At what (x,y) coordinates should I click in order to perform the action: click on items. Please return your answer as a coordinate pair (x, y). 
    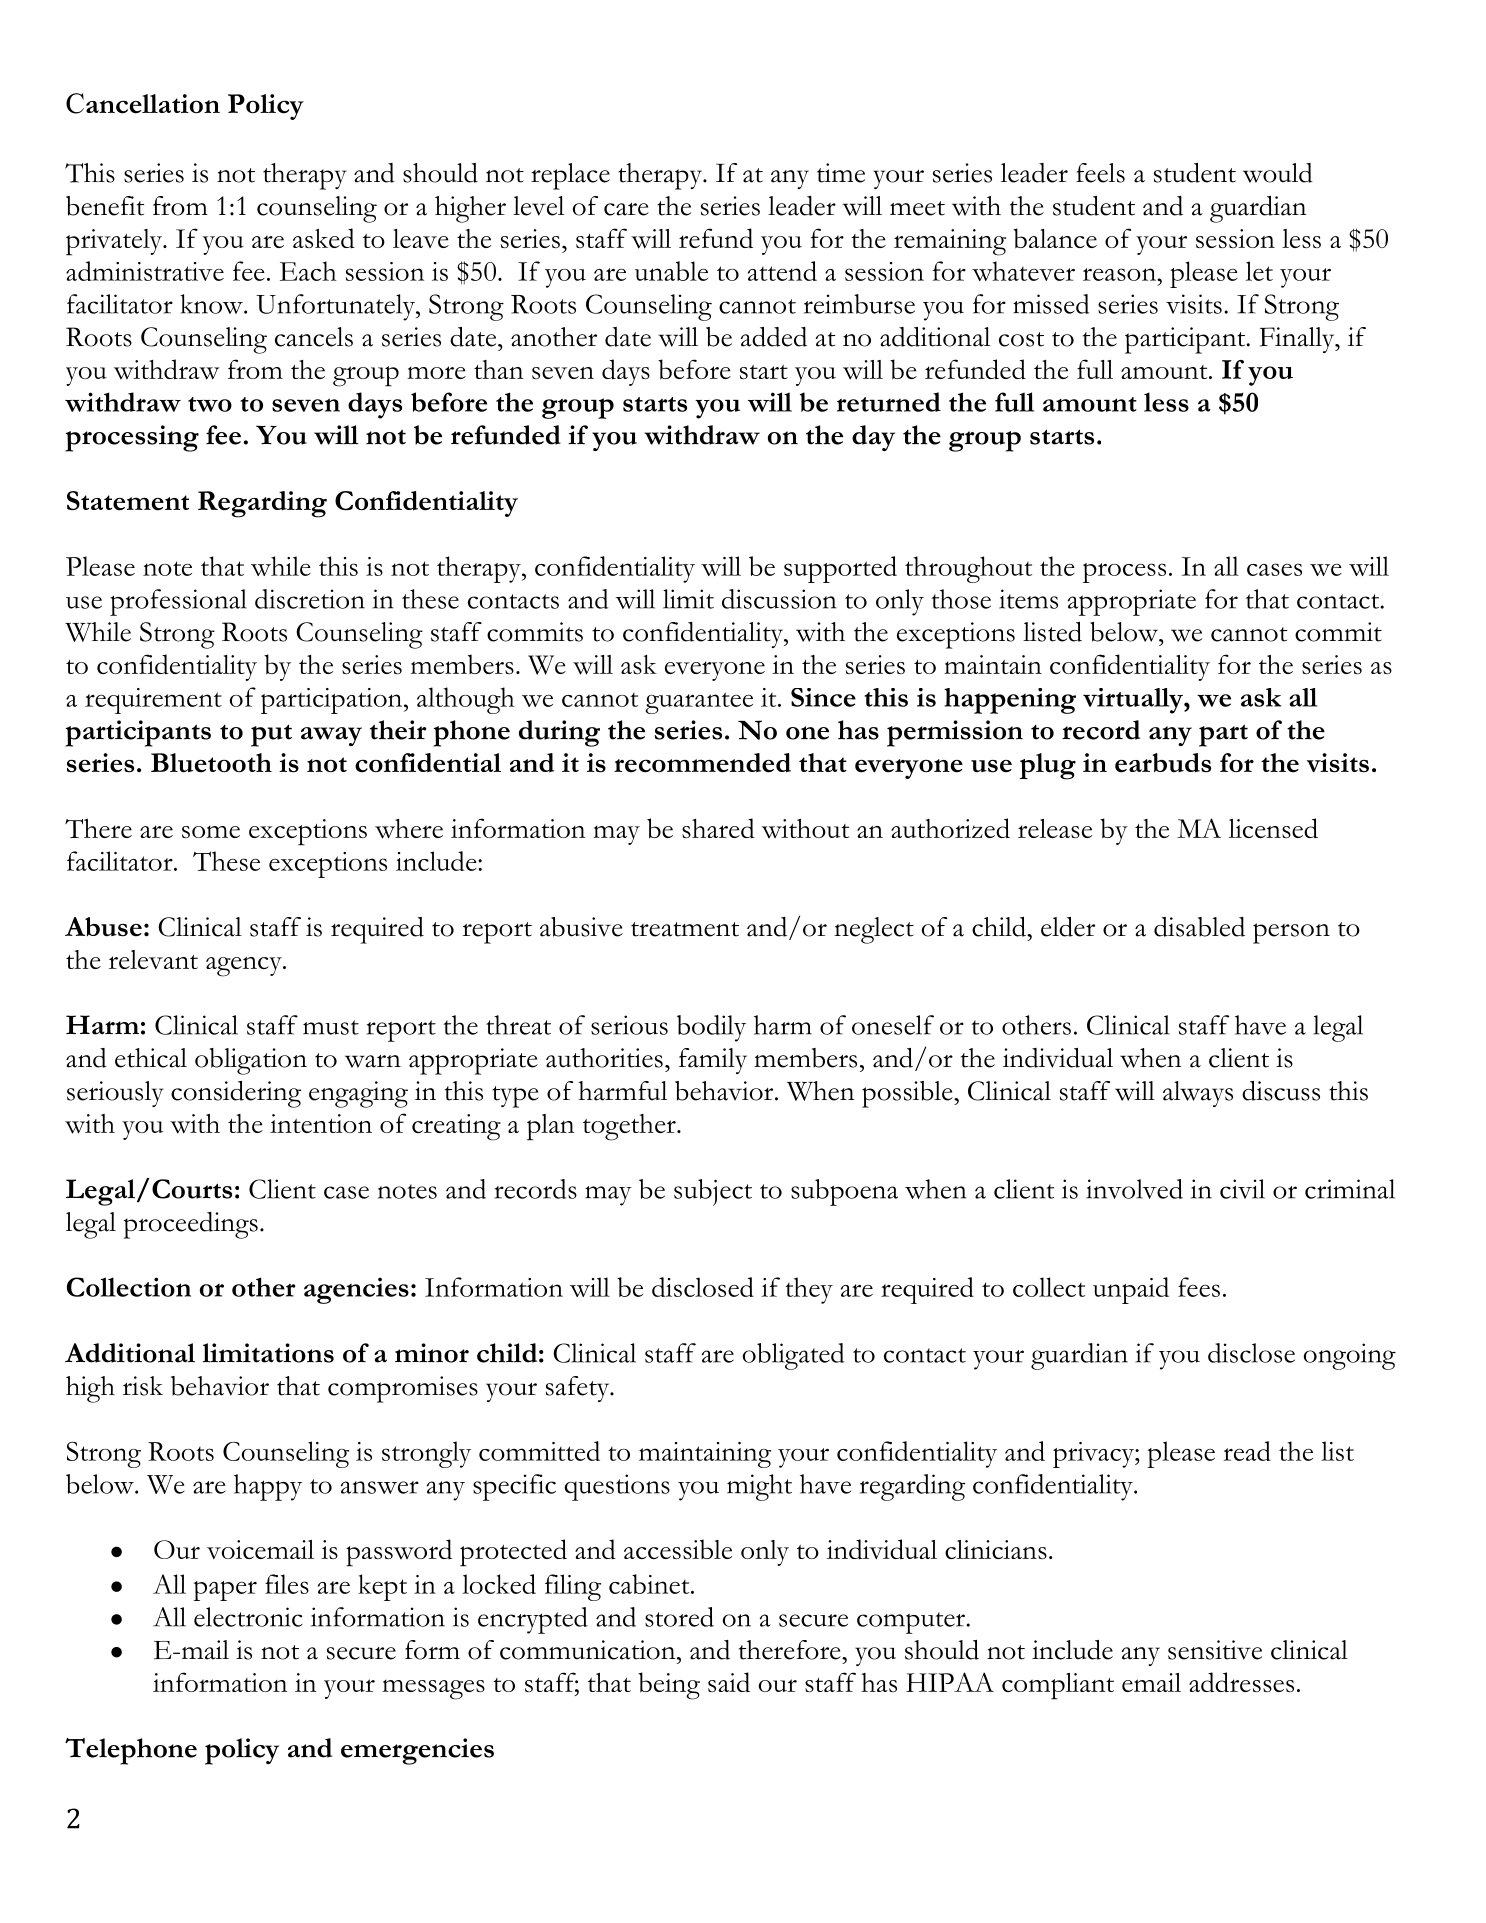
    Looking at the image, I should click on (1028, 599).
